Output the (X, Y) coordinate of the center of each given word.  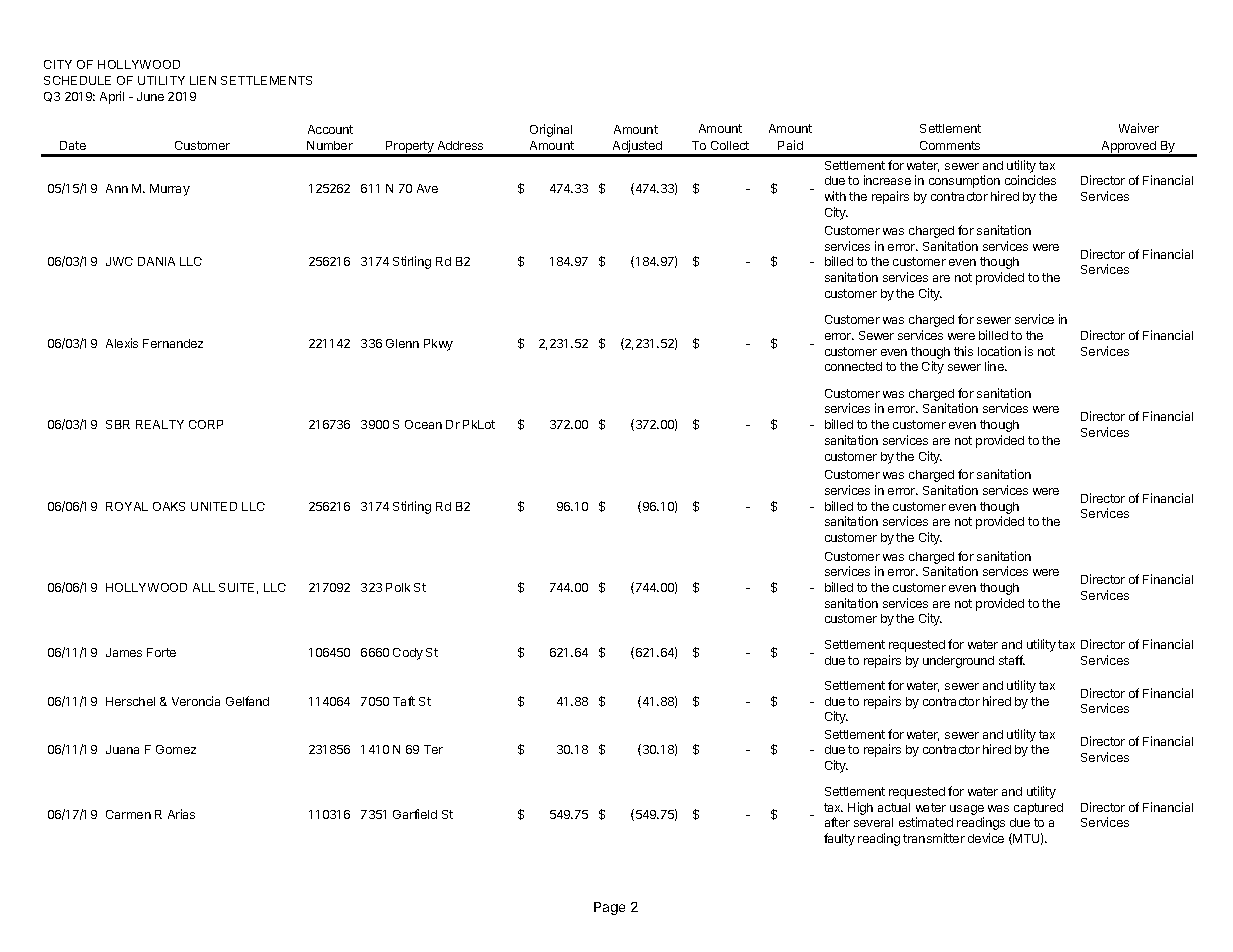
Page (609, 908)
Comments (950, 145)
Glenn (402, 343)
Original (551, 130)
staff (1012, 660)
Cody (408, 654)
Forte (161, 652)
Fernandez (173, 343)
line (995, 366)
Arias (181, 814)
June (150, 96)
